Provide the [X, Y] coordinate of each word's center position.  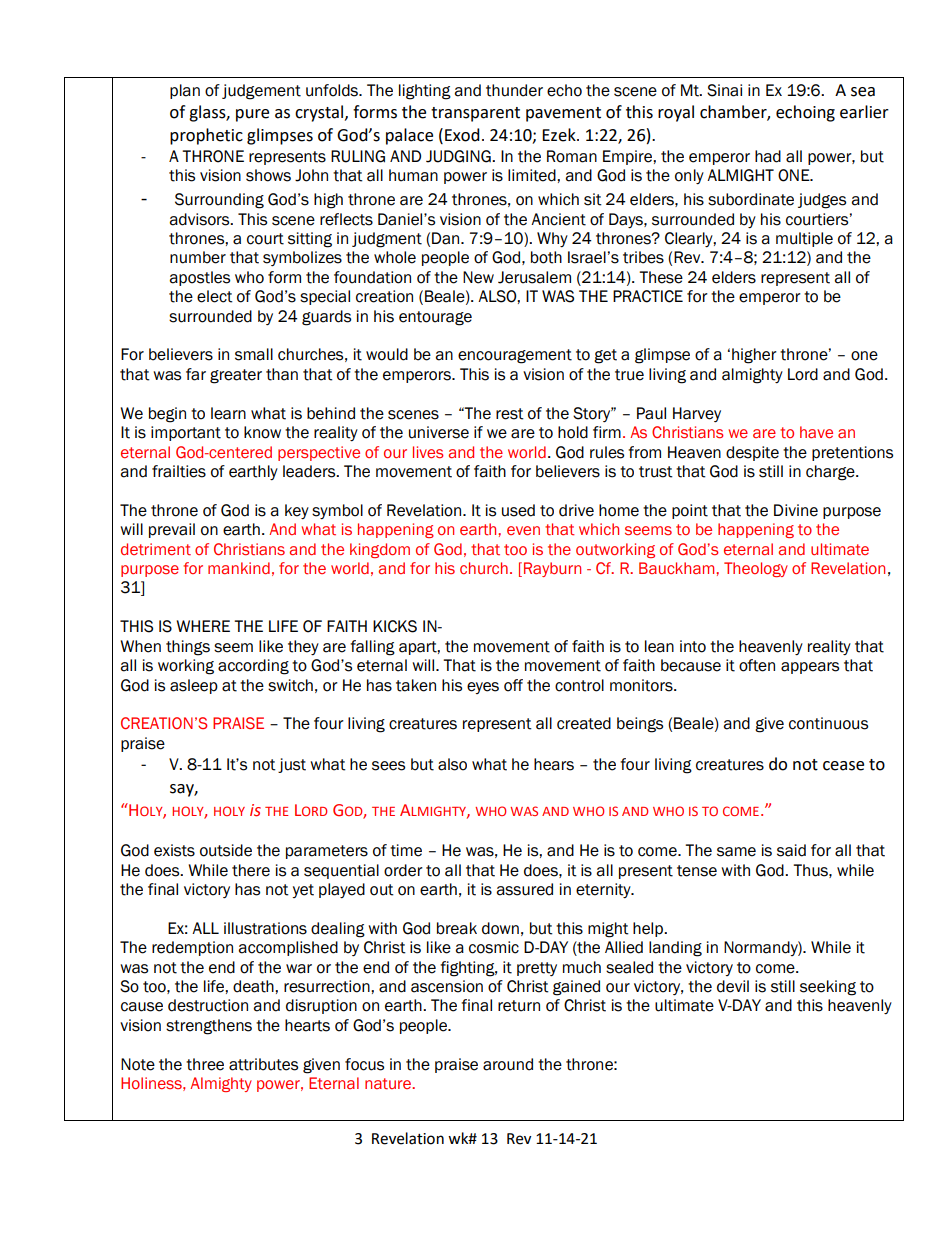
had [768, 156]
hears [554, 764]
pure [252, 115]
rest [510, 414]
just [292, 765]
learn [228, 413]
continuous [828, 723]
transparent [475, 114]
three [205, 1064]
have [816, 432]
